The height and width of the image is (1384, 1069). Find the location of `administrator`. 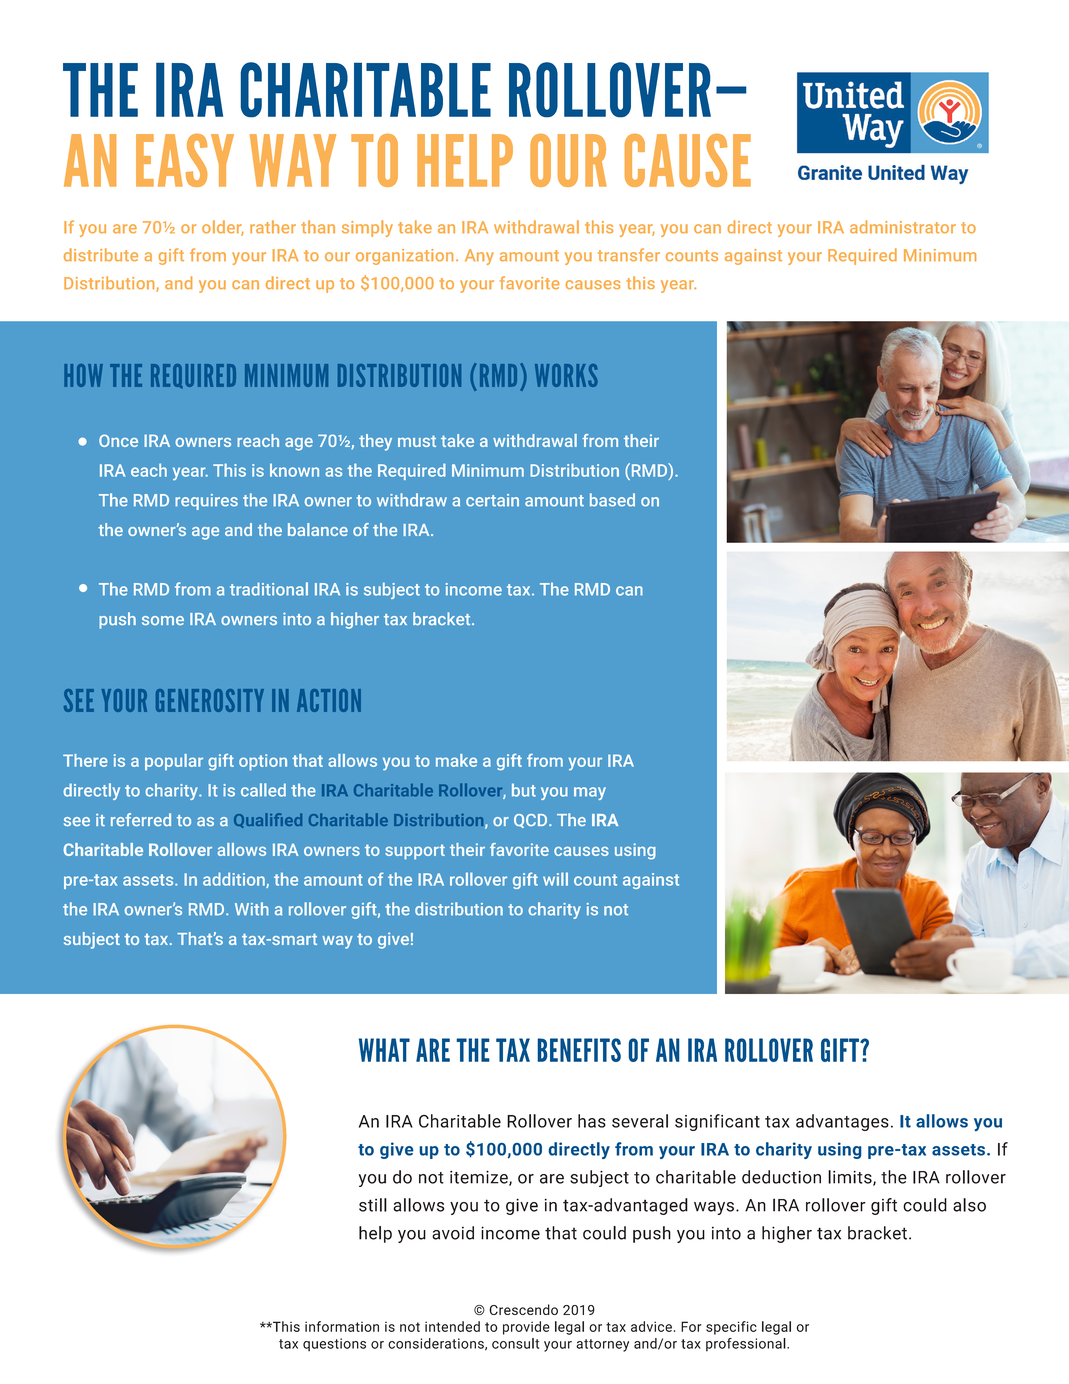

administrator is located at coordinates (903, 227).
